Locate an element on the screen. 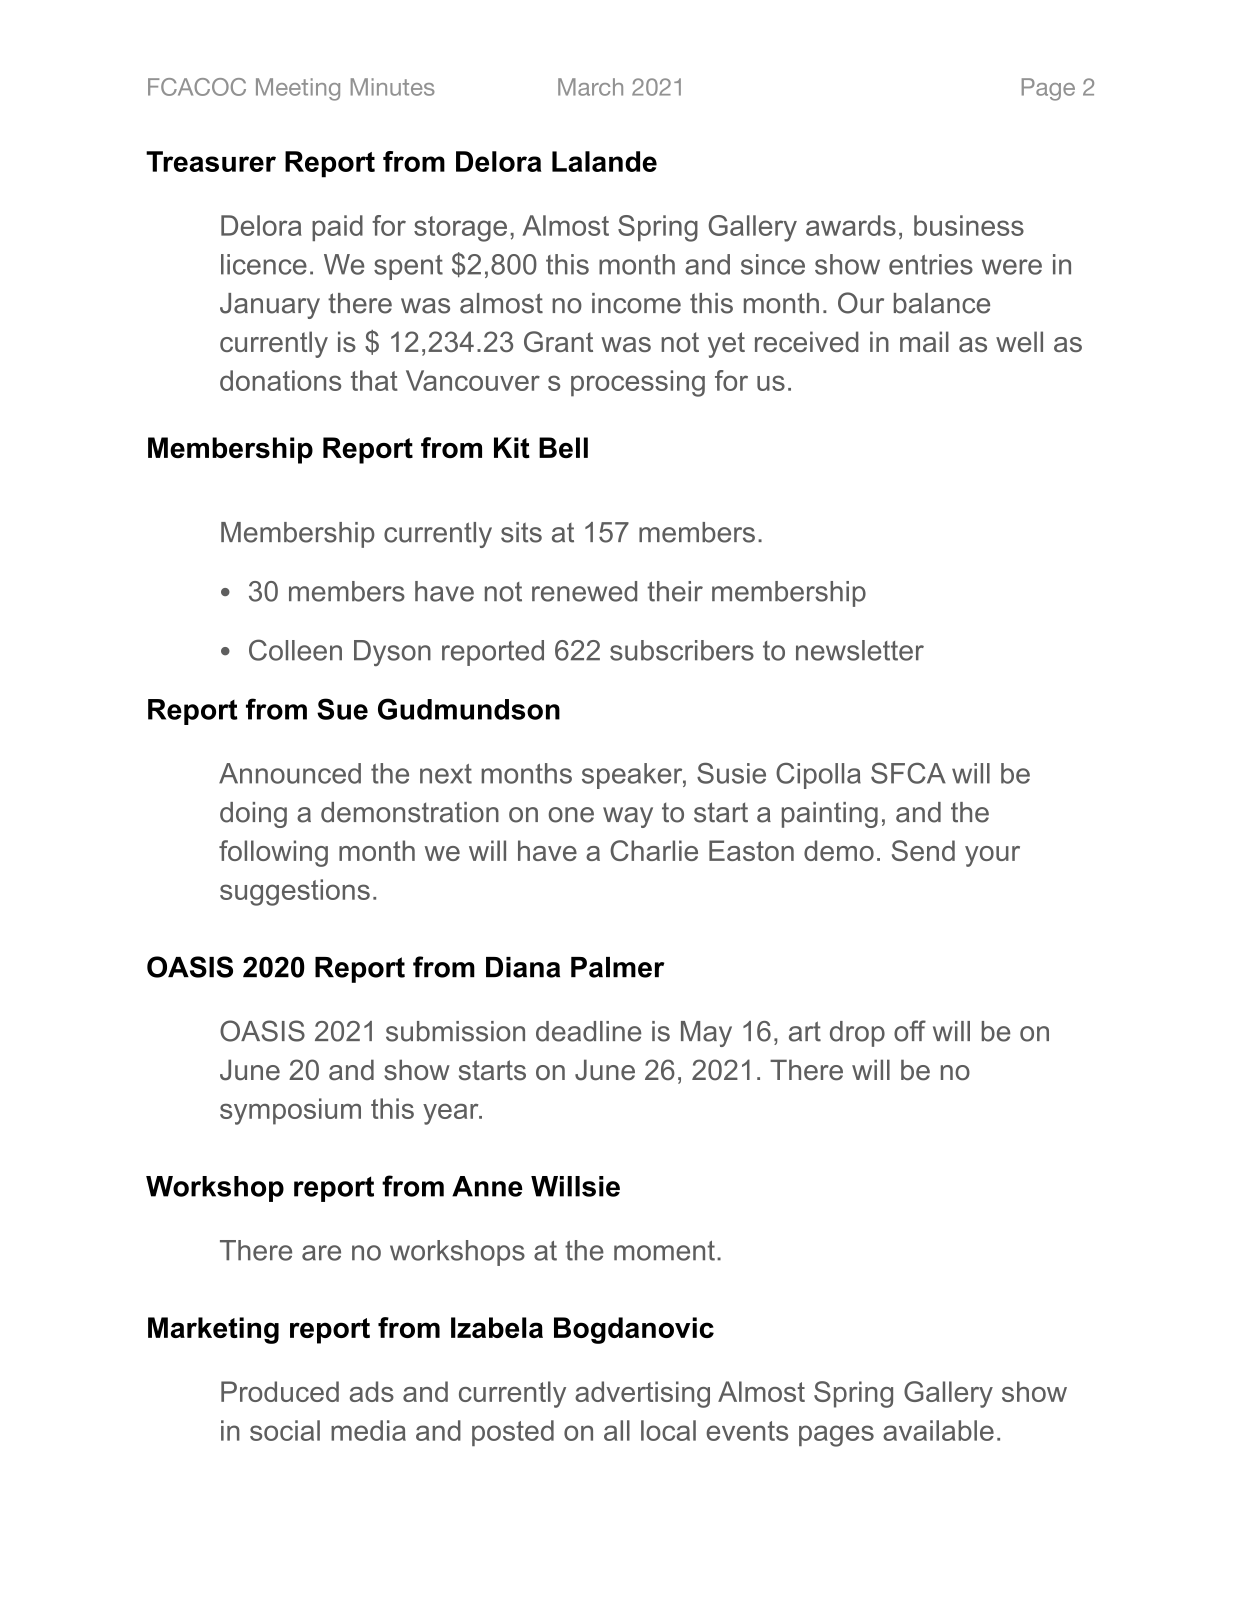 The width and height of the screenshot is (1242, 1607). way is located at coordinates (628, 817).
